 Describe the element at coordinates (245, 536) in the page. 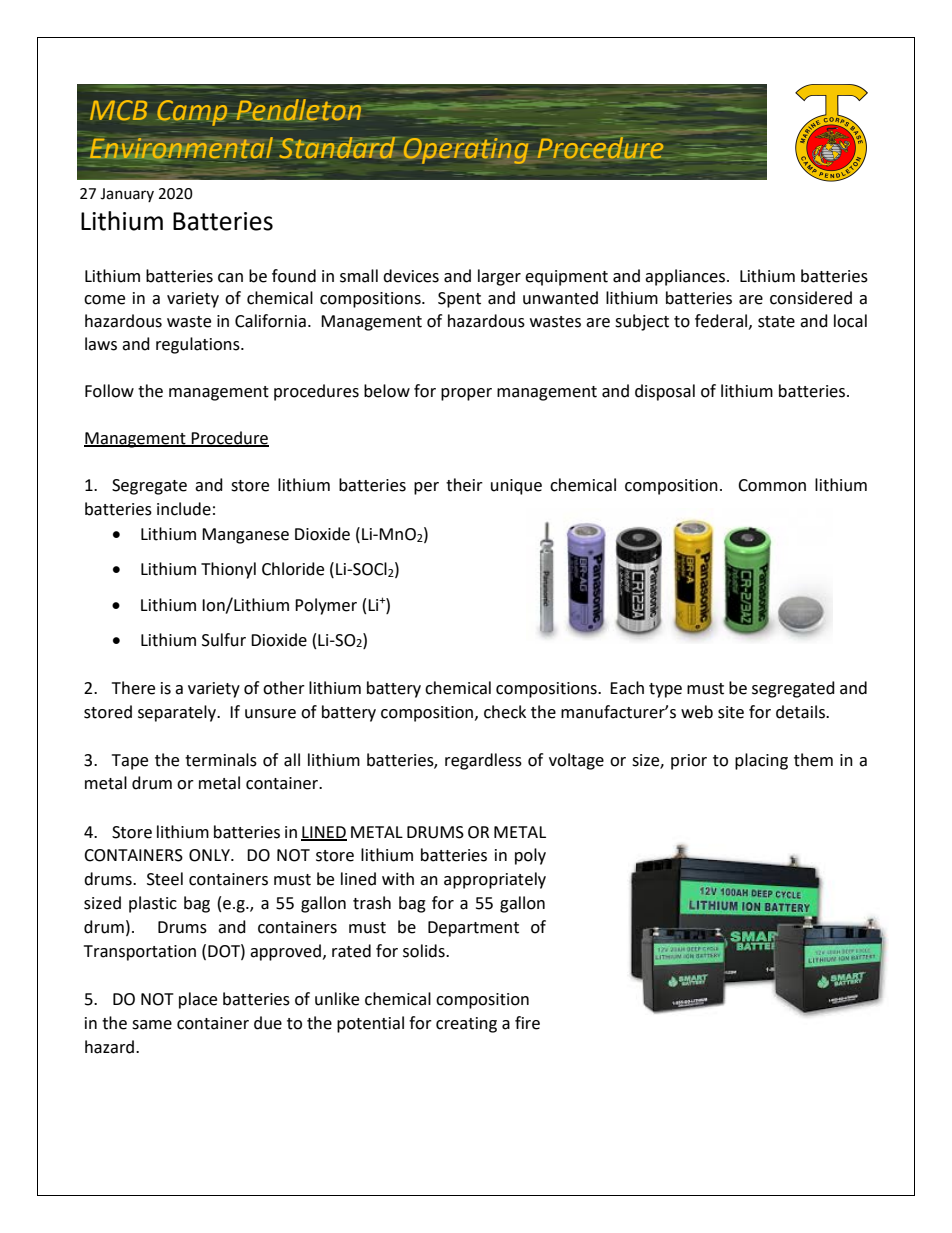

I see `Manganese` at that location.
